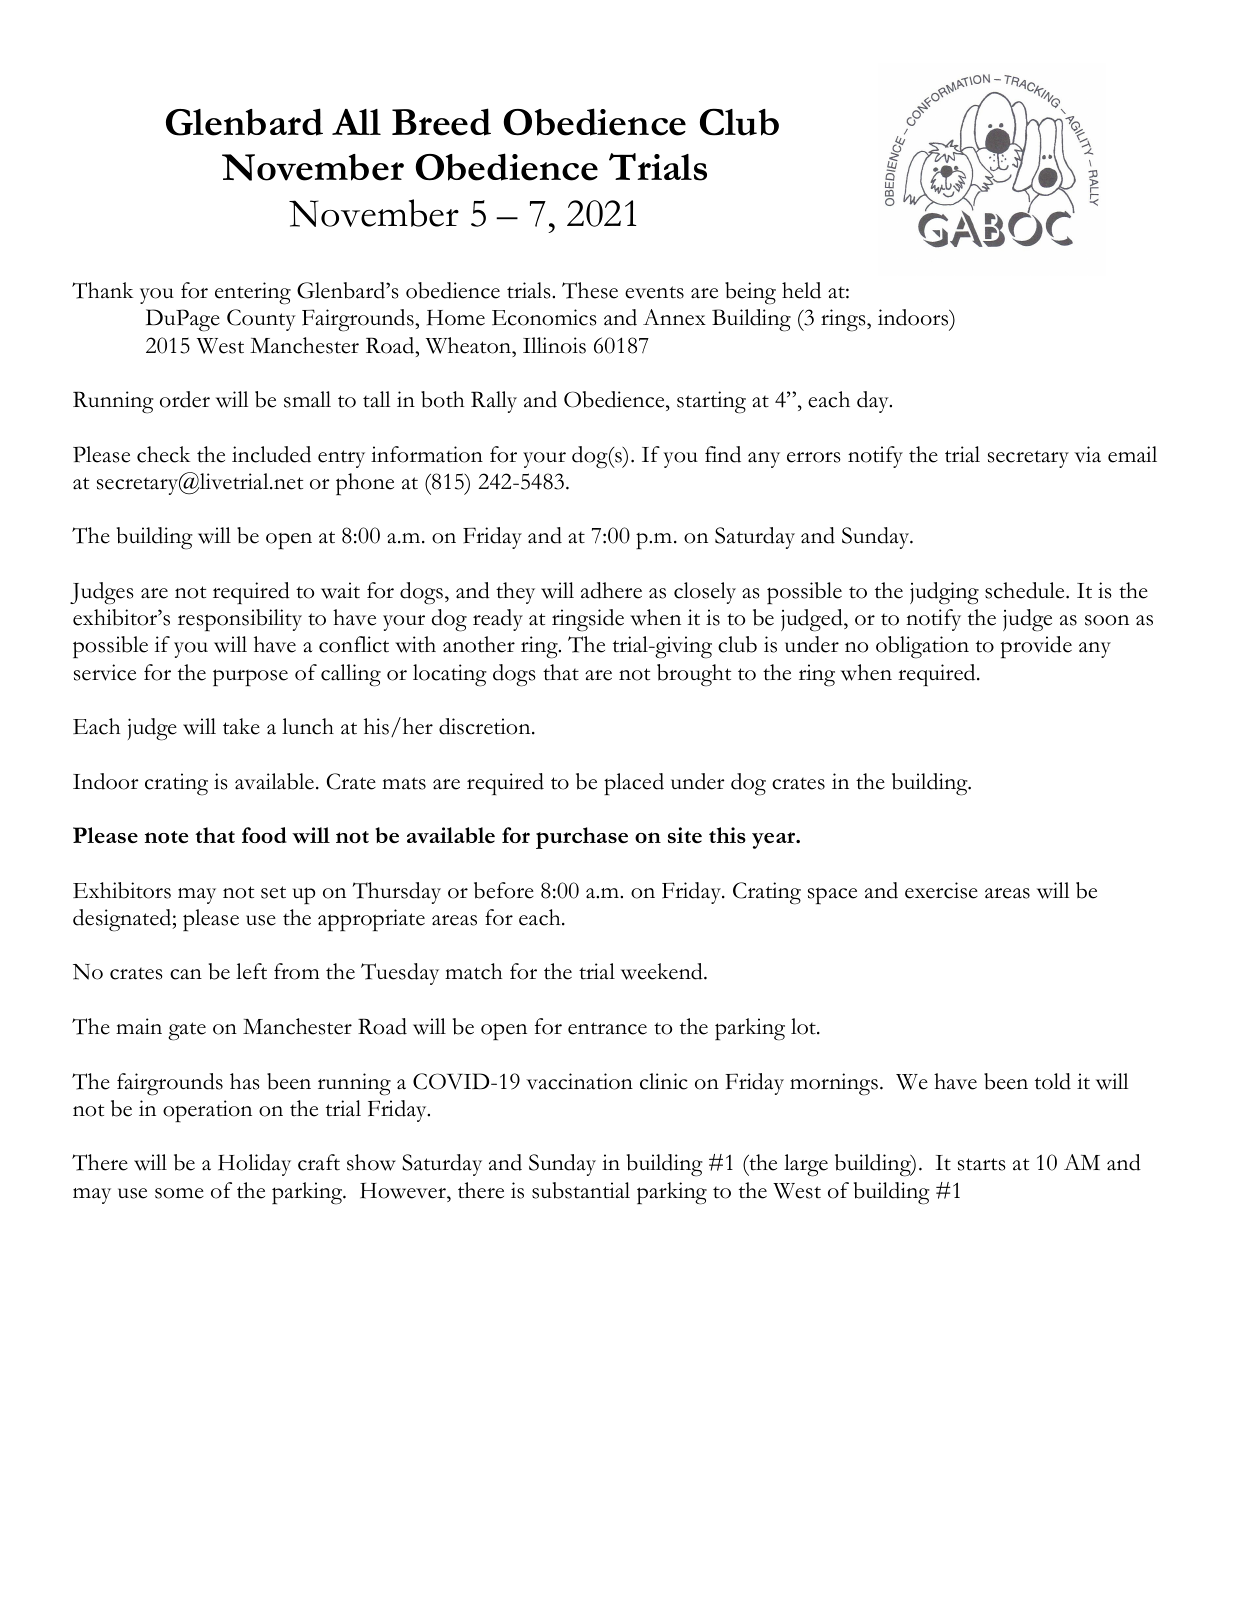  I want to click on These, so click(590, 290).
